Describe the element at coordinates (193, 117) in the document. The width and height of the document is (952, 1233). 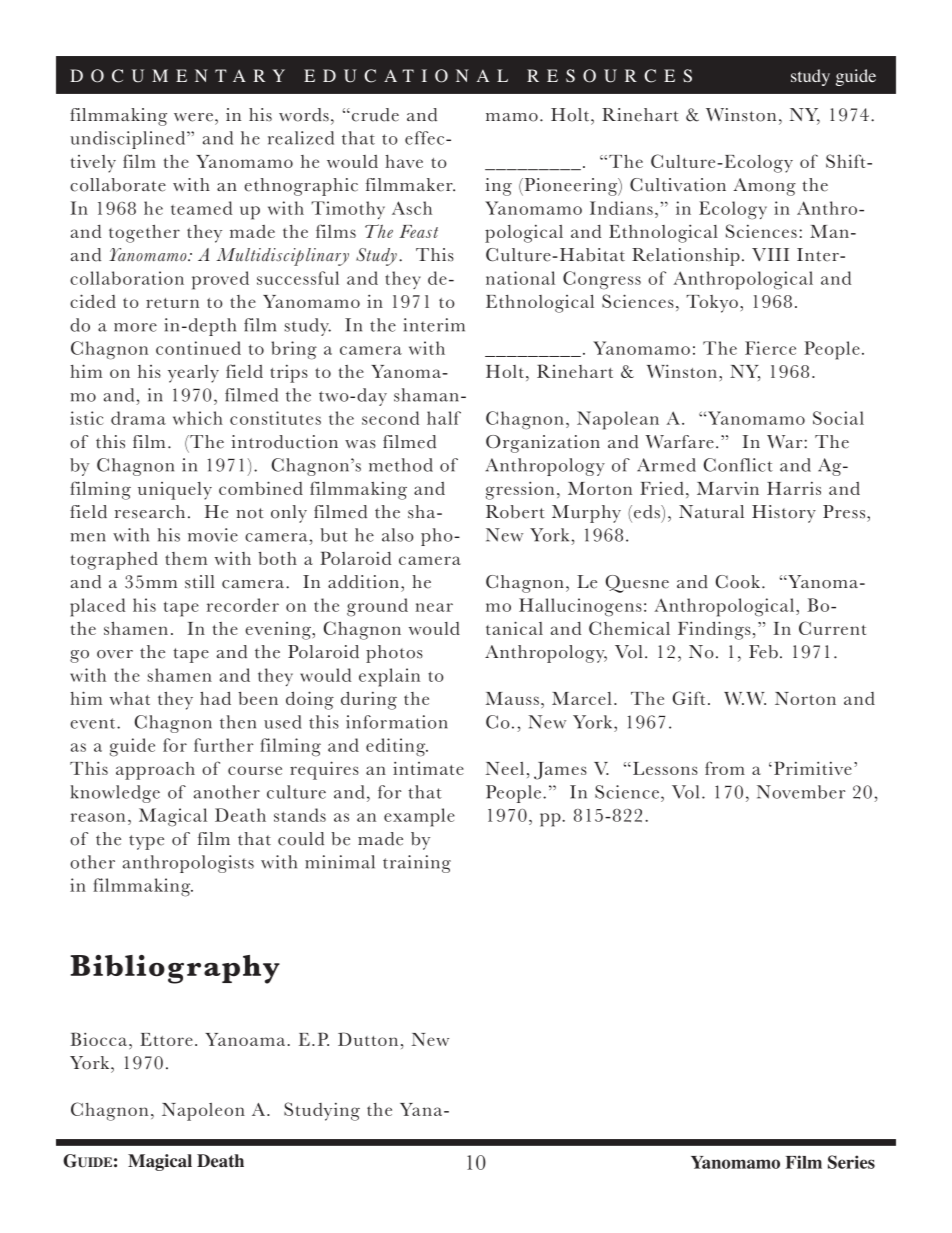
I see `were` at that location.
